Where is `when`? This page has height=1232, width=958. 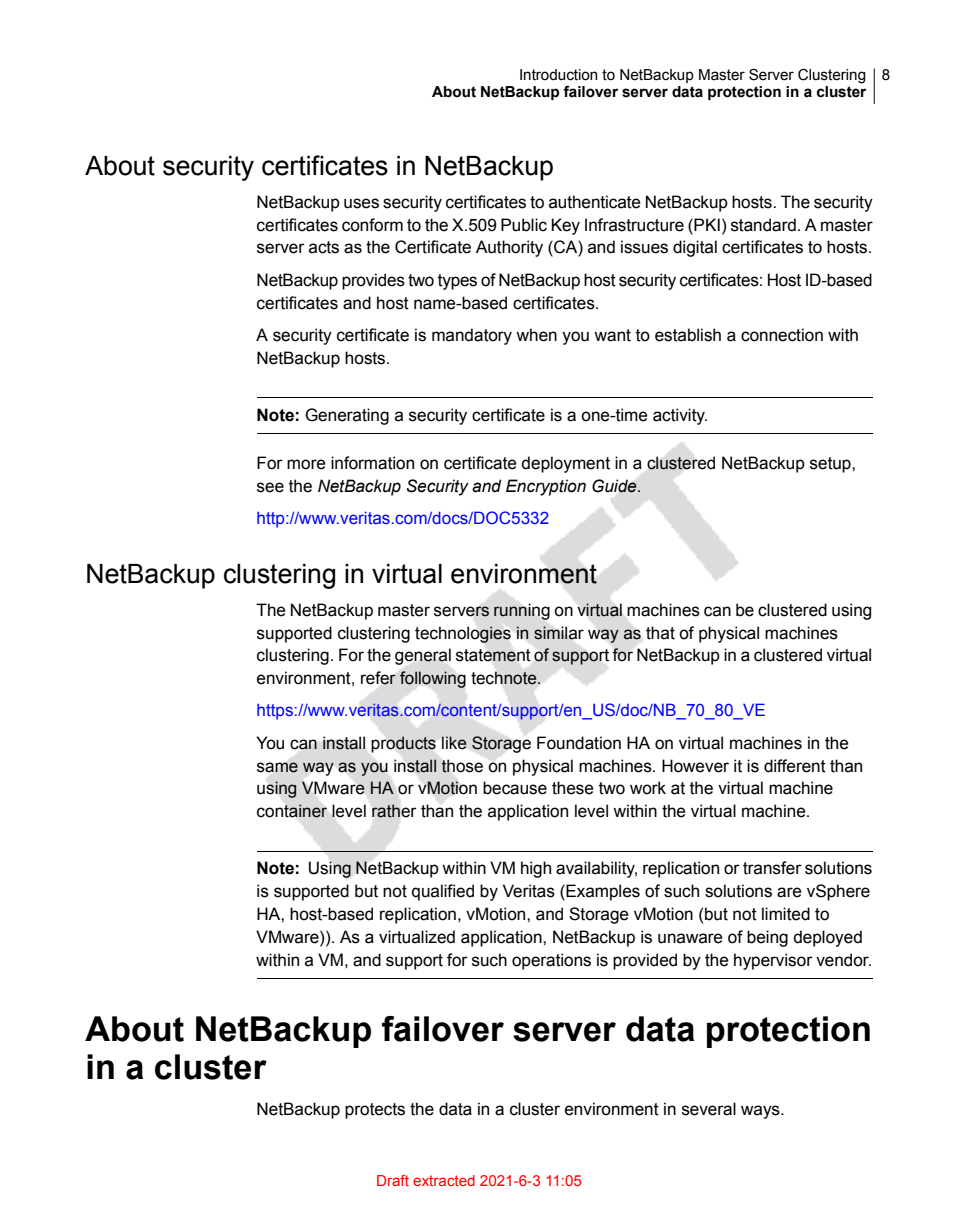 when is located at coordinates (536, 335).
